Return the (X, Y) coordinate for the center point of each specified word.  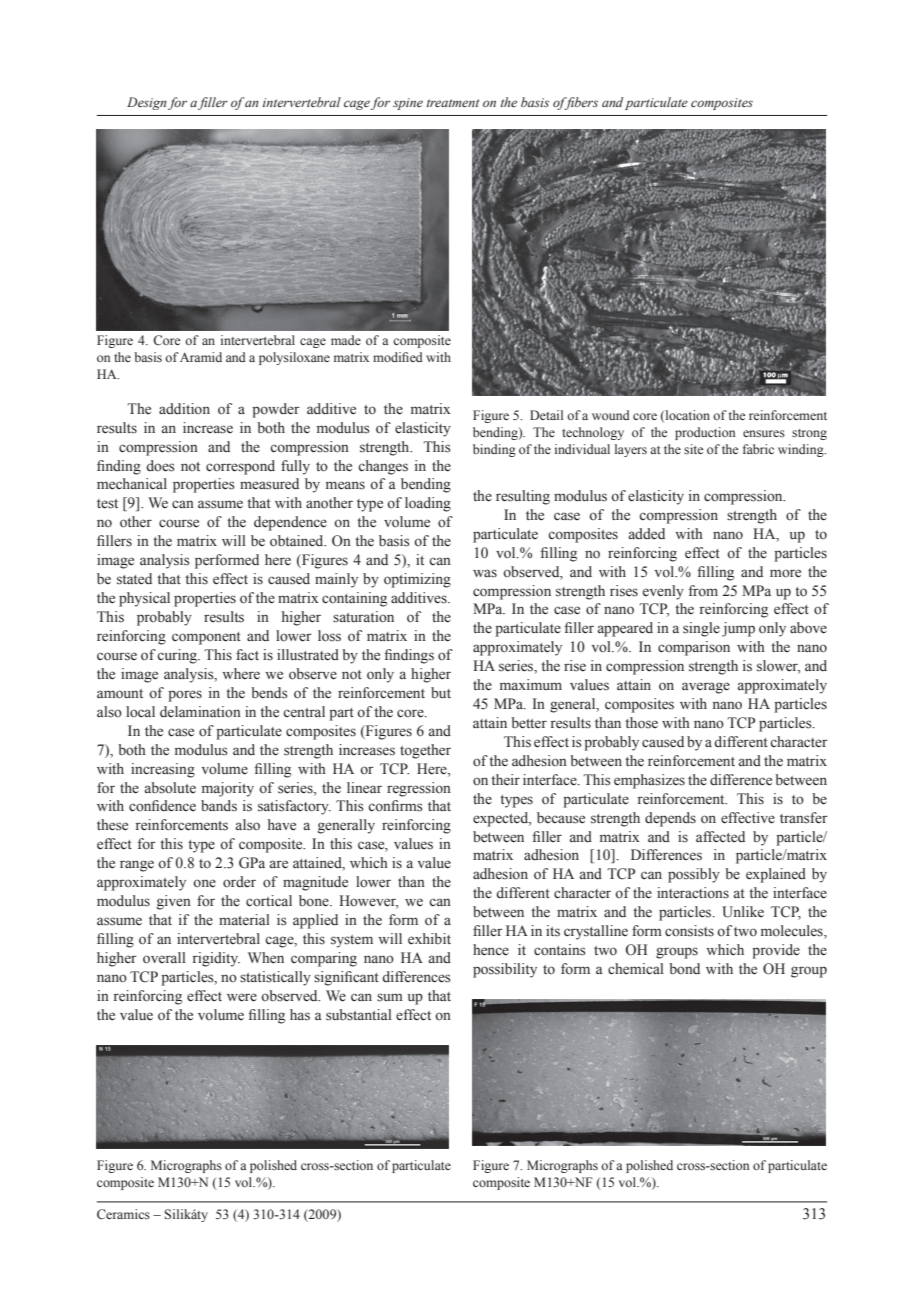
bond (684, 969)
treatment (453, 103)
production (705, 433)
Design (147, 103)
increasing (163, 770)
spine (408, 104)
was (485, 573)
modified (398, 357)
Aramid (201, 357)
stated (134, 579)
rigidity (216, 959)
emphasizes (649, 781)
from (703, 590)
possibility (505, 970)
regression (419, 789)
